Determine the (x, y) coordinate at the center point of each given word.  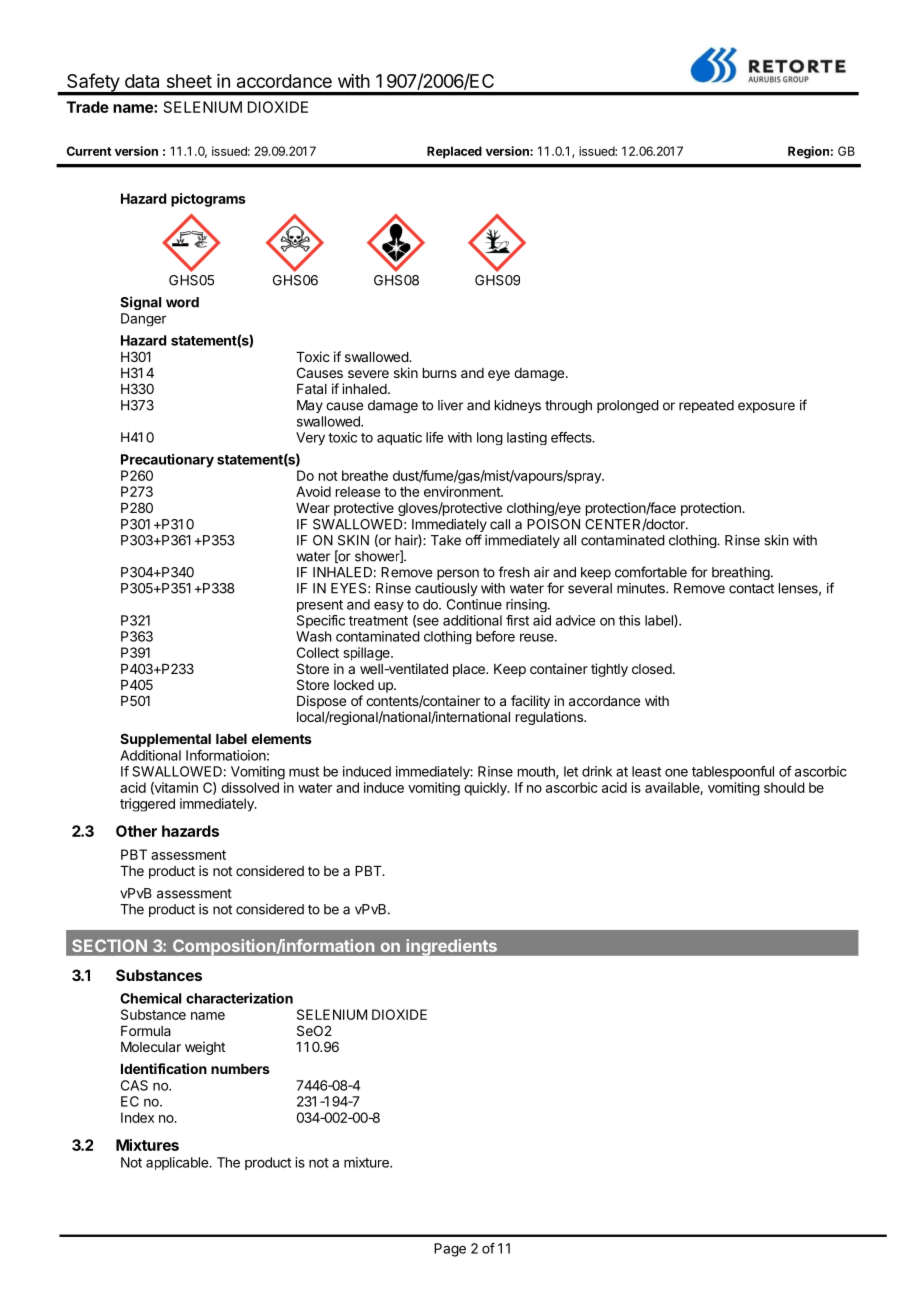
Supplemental (165, 740)
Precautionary (167, 461)
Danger (143, 319)
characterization (239, 998)
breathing (741, 573)
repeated (706, 406)
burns (440, 373)
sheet (189, 81)
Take (446, 540)
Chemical (150, 998)
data (142, 81)
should (784, 787)
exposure (766, 407)
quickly (486, 789)
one (676, 773)
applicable (178, 1163)
